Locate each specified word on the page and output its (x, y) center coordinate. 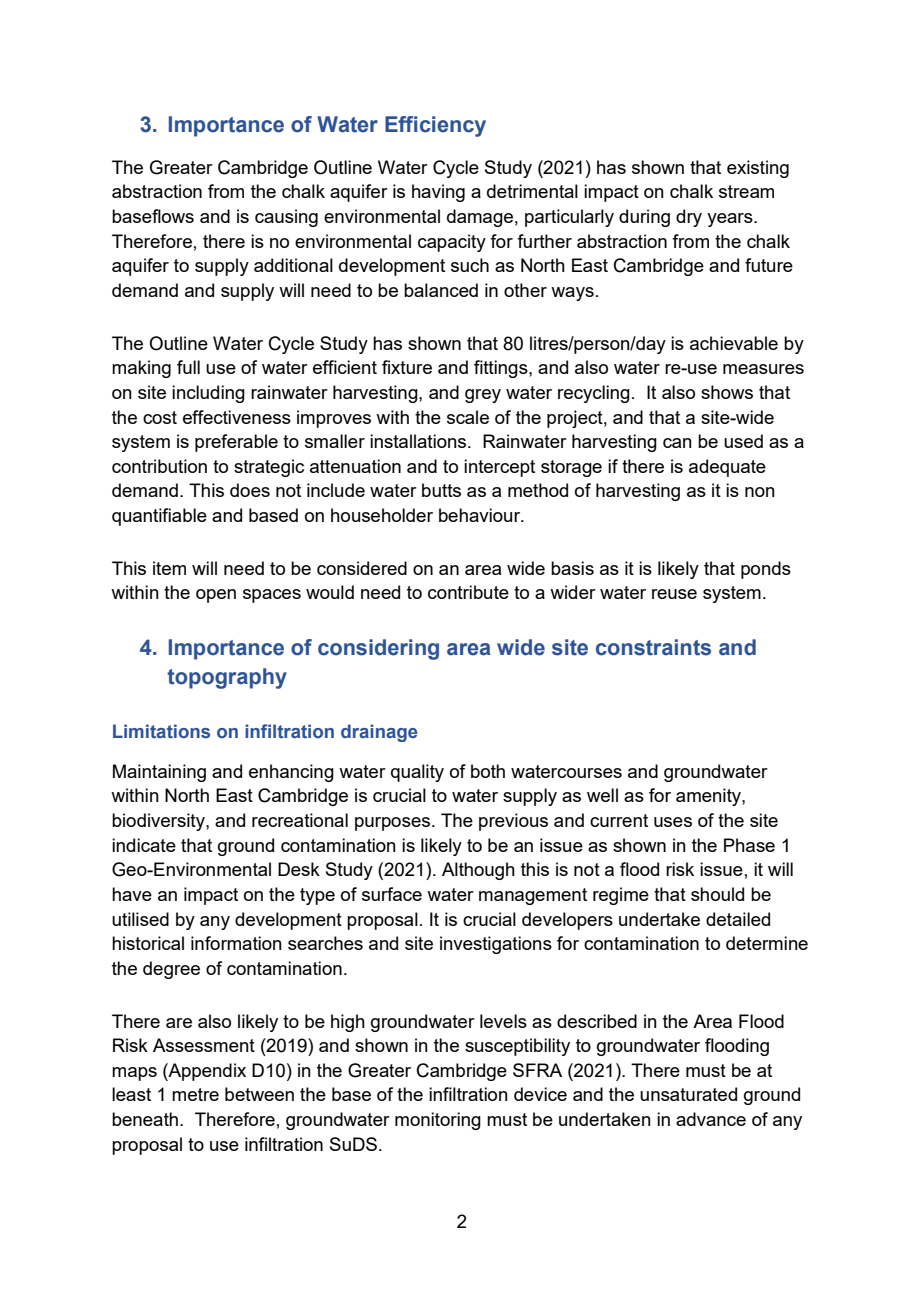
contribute (468, 592)
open (216, 596)
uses (673, 822)
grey (483, 396)
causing (286, 218)
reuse (674, 594)
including (208, 394)
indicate (144, 845)
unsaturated (688, 1094)
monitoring (438, 1121)
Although (478, 871)
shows (727, 392)
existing (758, 169)
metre (195, 1094)
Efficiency (435, 126)
